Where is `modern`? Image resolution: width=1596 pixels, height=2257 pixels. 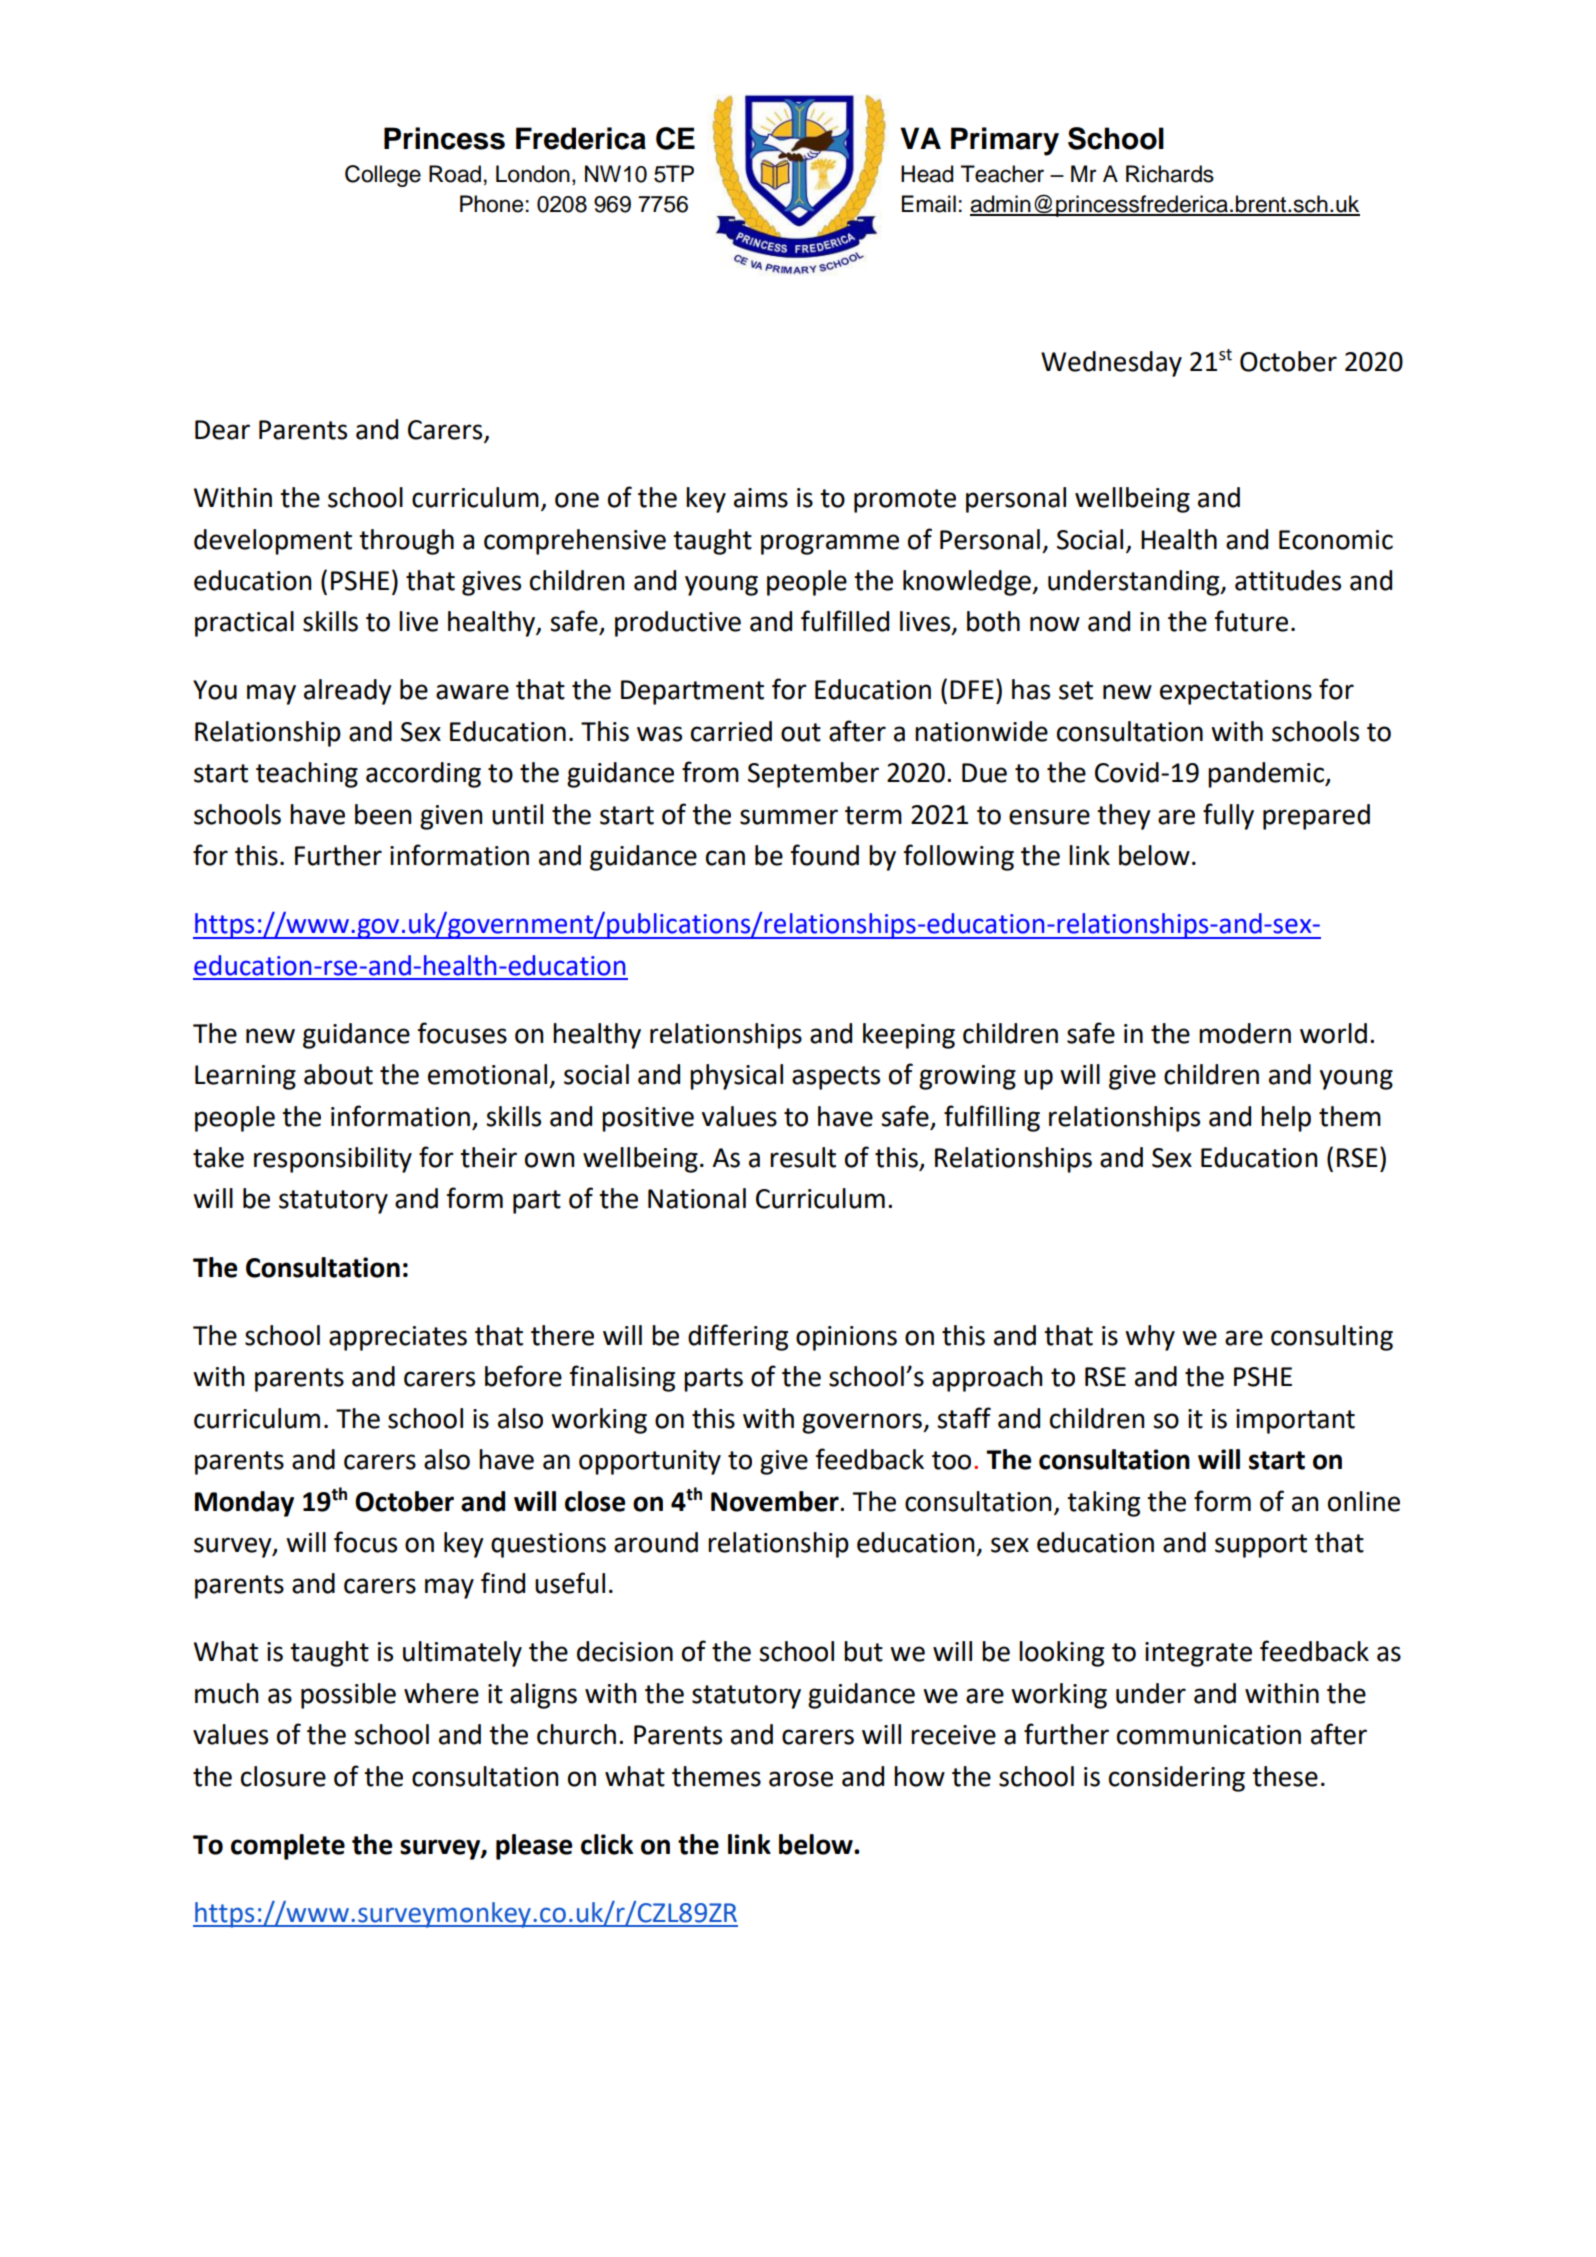
modern is located at coordinates (1245, 1033).
